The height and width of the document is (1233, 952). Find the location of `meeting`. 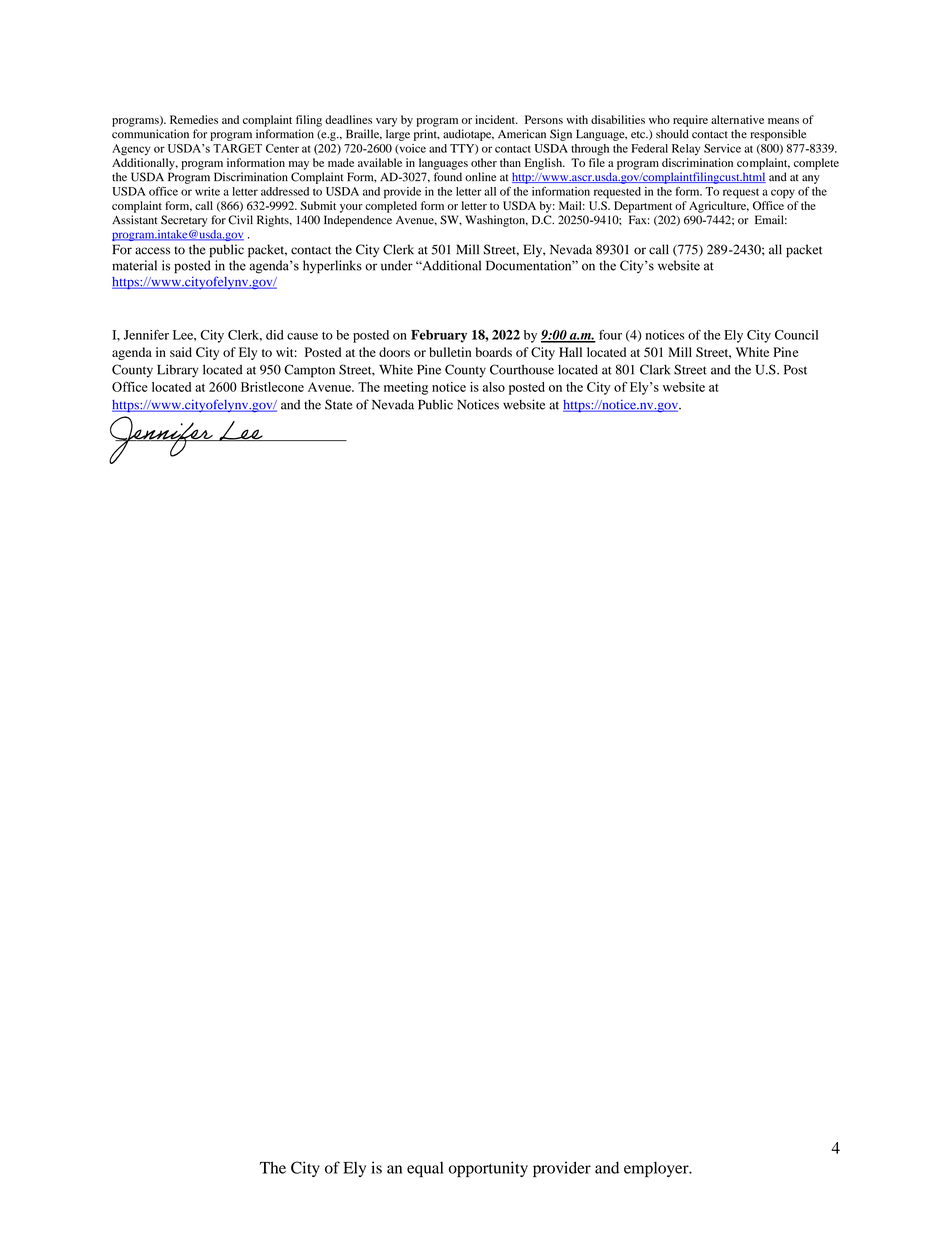

meeting is located at coordinates (406, 388).
